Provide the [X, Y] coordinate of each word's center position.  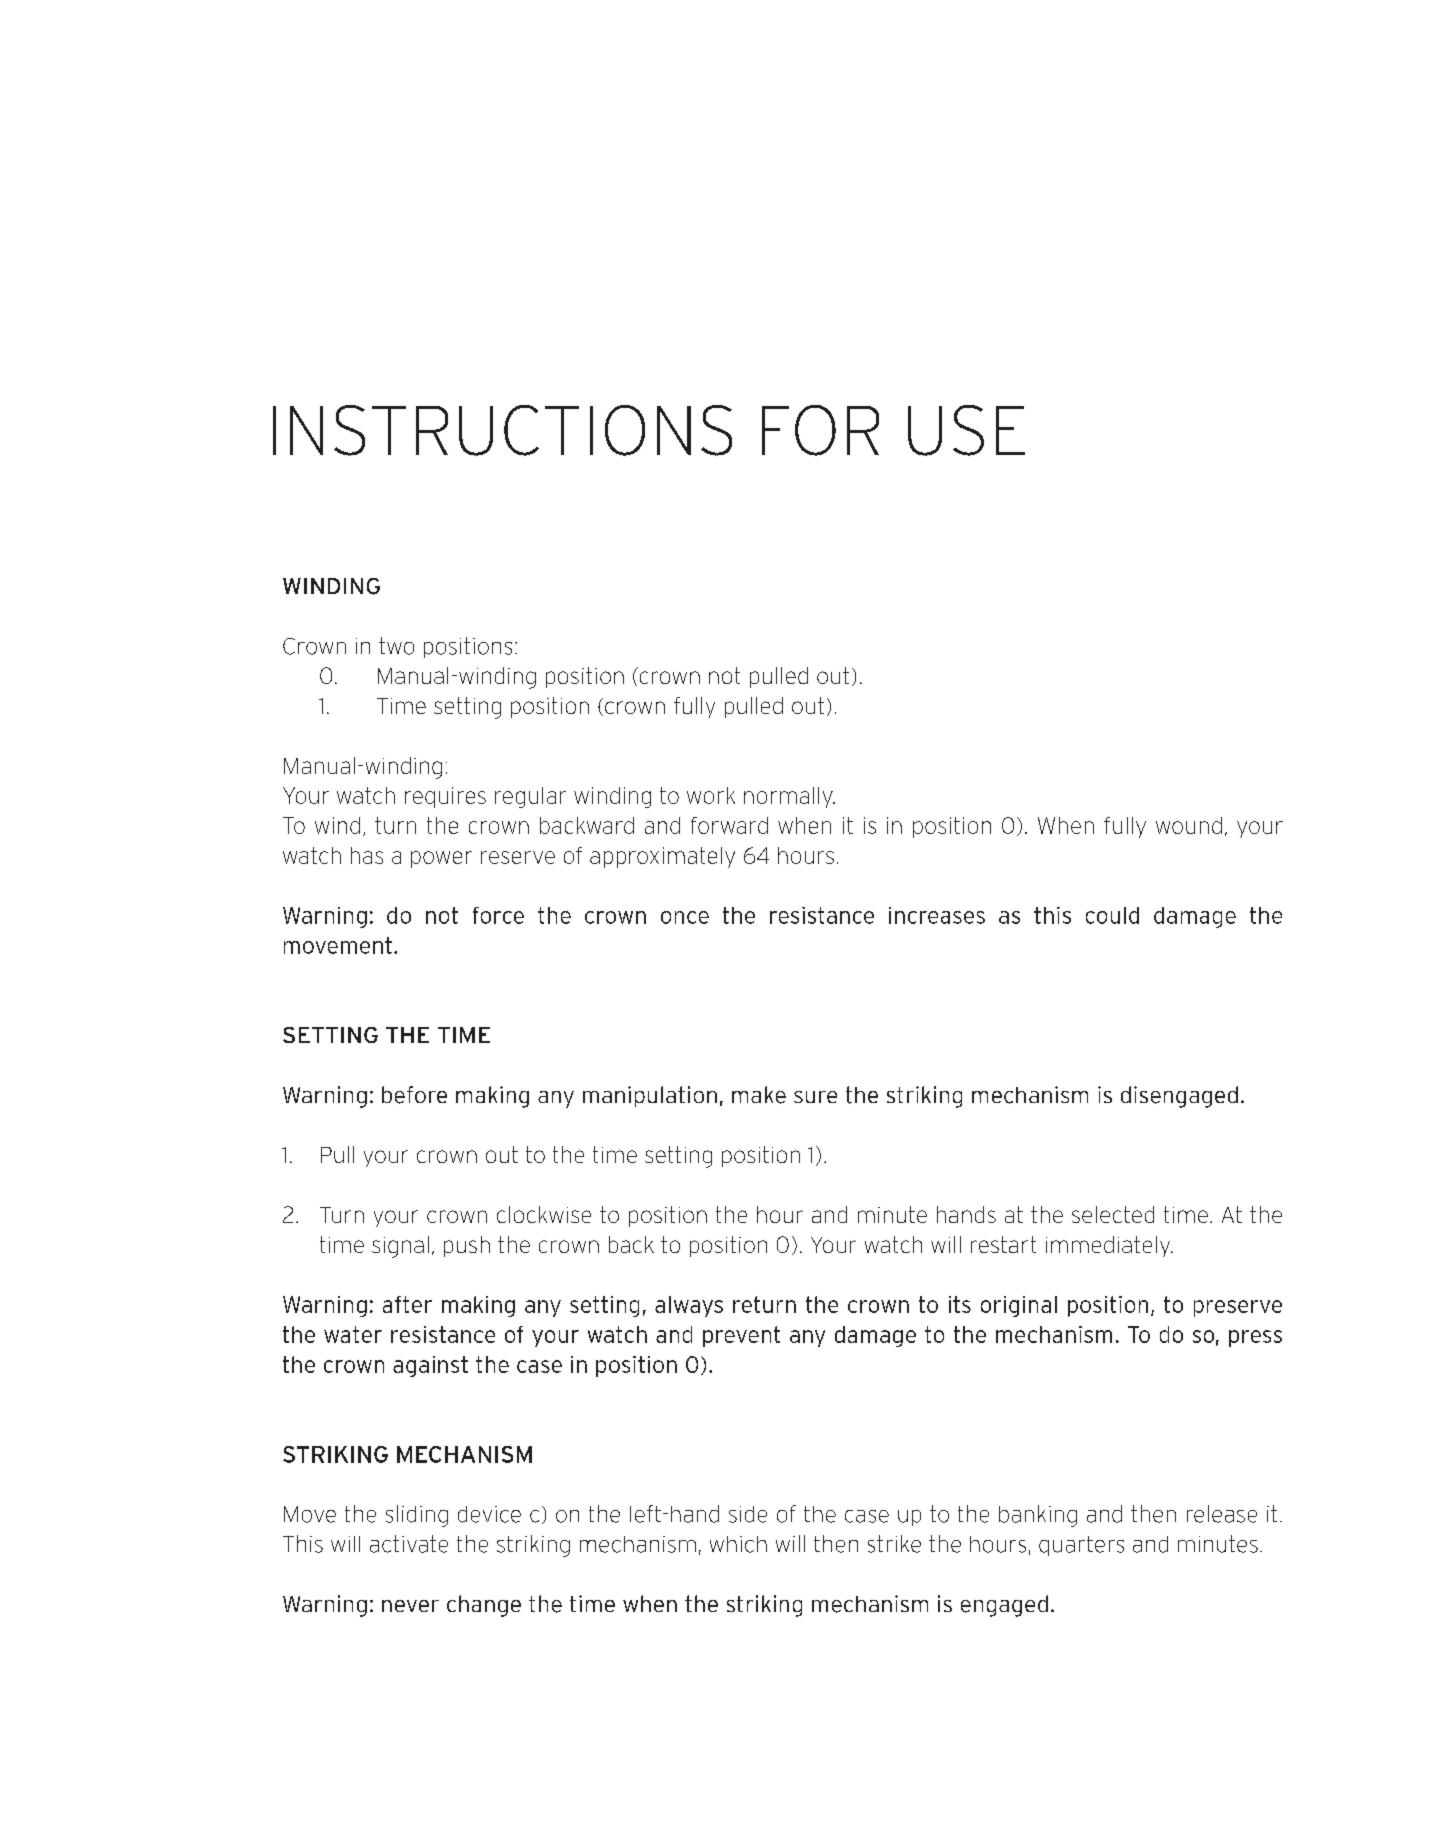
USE [966, 430]
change [484, 1606]
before [414, 1095]
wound [1189, 825]
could [1112, 915]
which [738, 1544]
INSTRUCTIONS [502, 430]
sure [815, 1097]
